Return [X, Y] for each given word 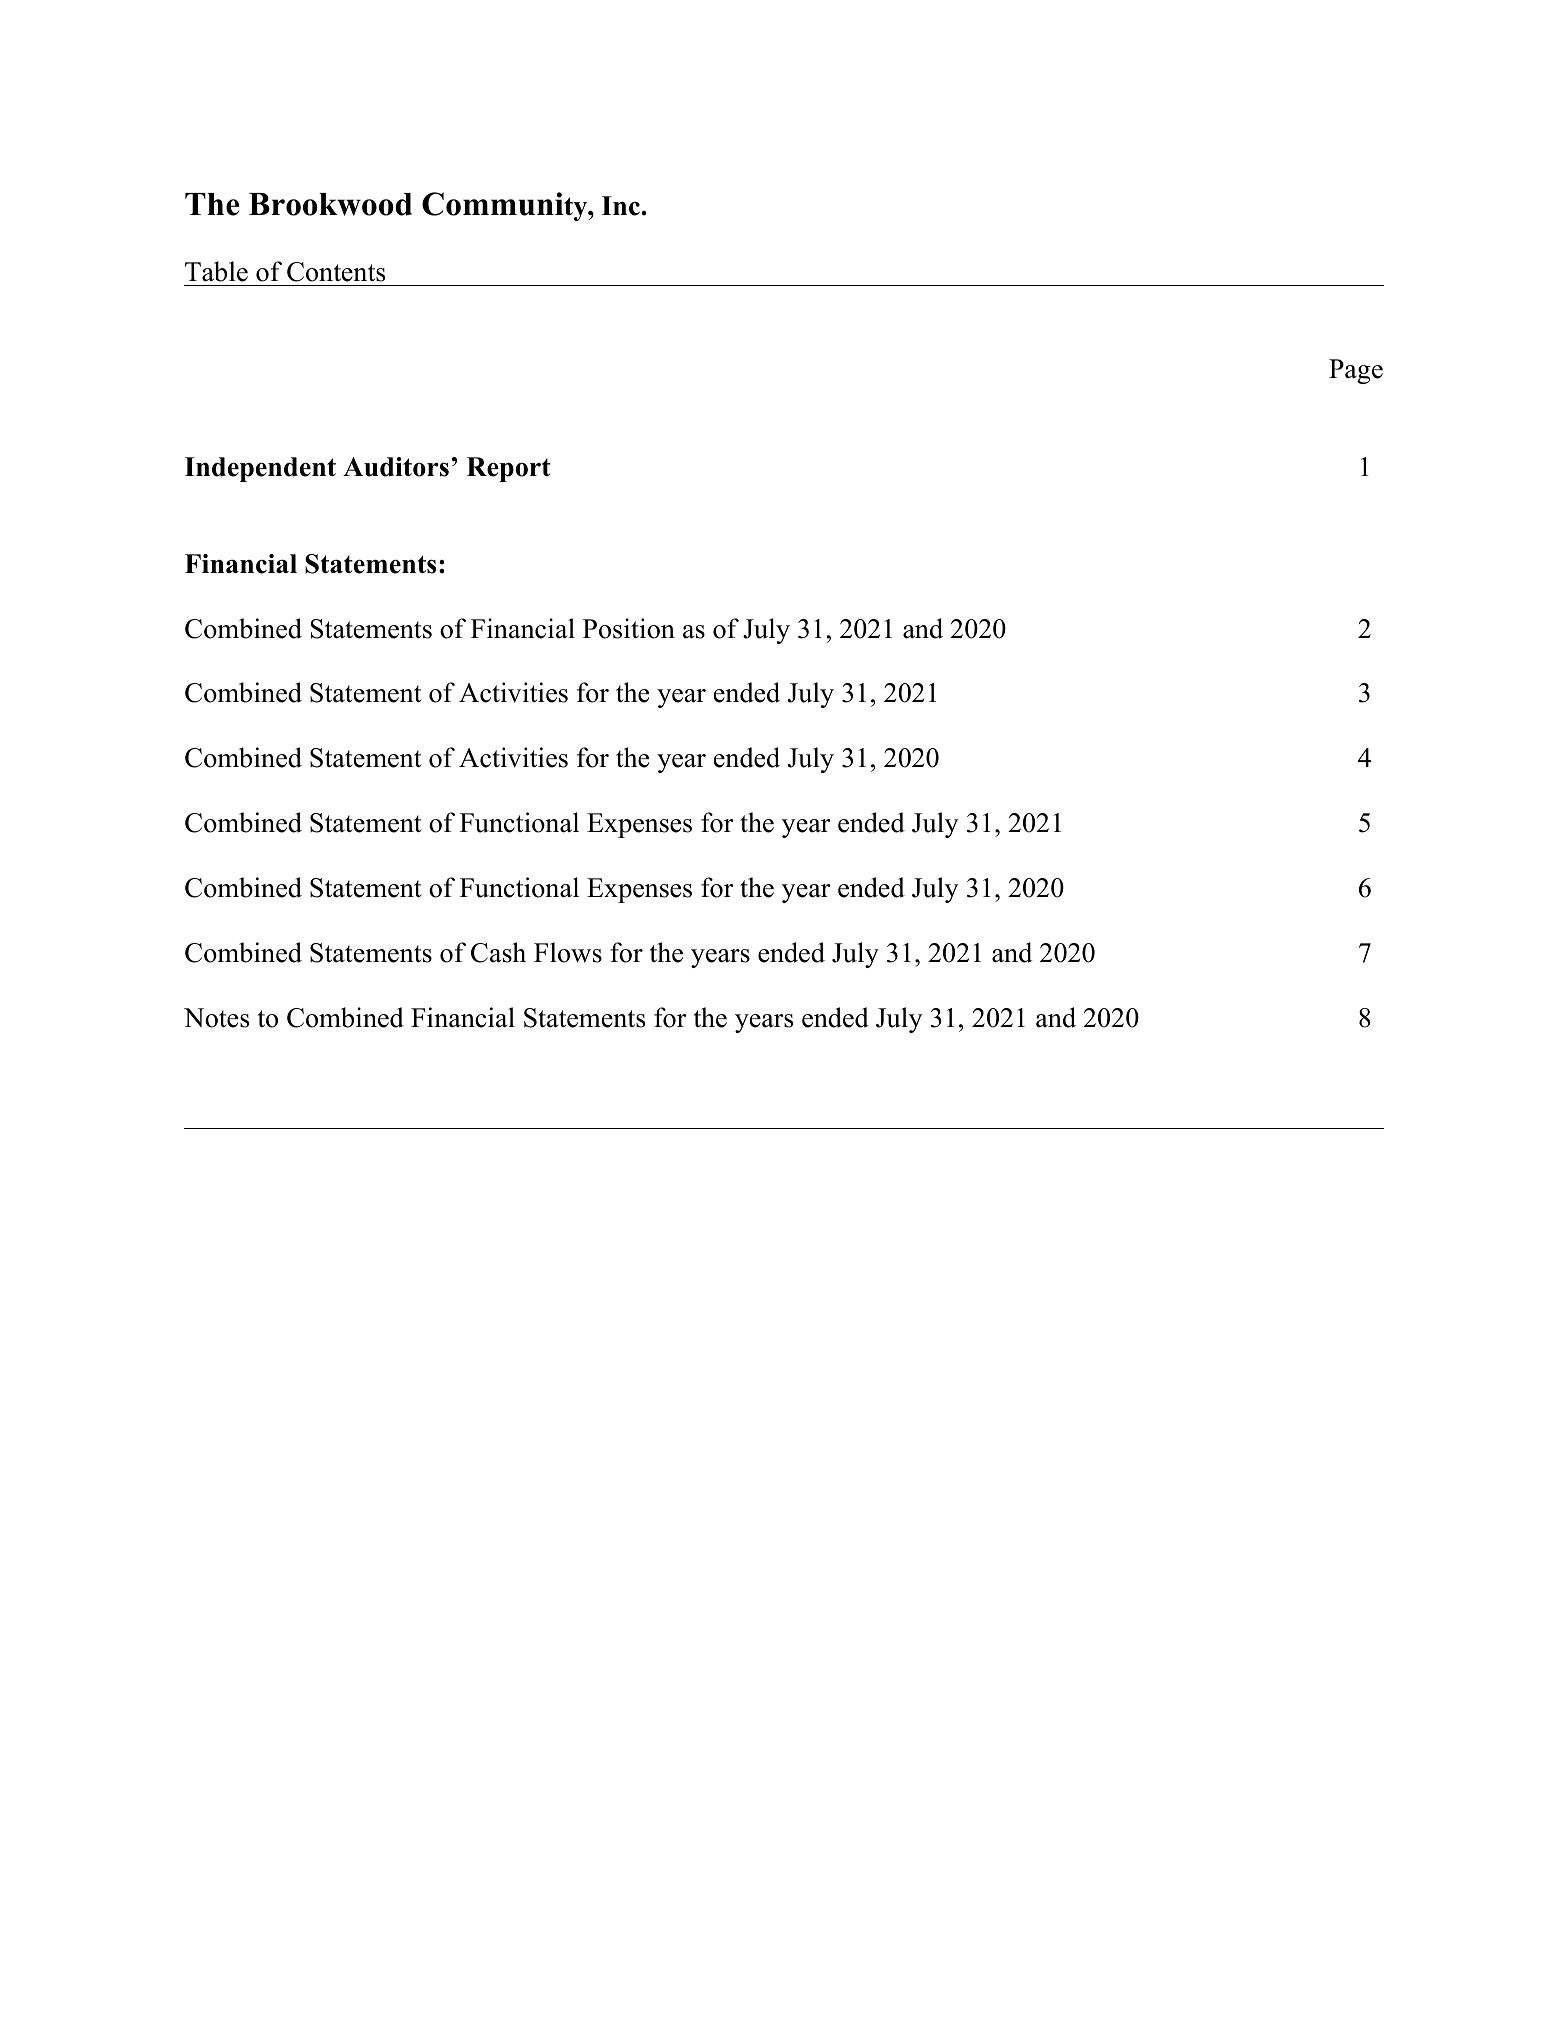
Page [1356, 371]
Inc [621, 206]
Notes [216, 1018]
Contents [336, 272]
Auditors [396, 467]
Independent [260, 469]
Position [629, 628]
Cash [498, 952]
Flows [568, 952]
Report [509, 469]
